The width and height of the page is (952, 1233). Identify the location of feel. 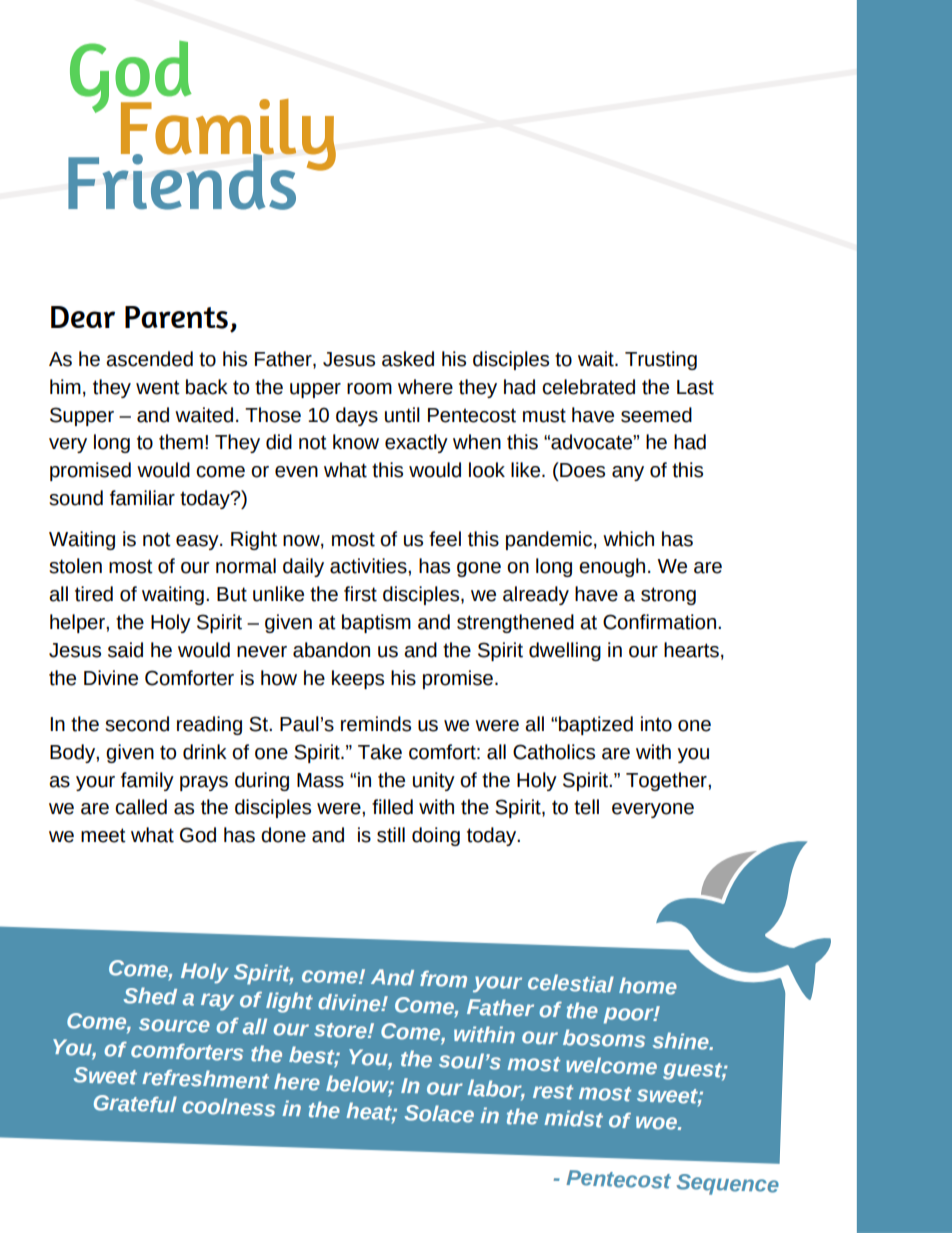
(445, 539).
